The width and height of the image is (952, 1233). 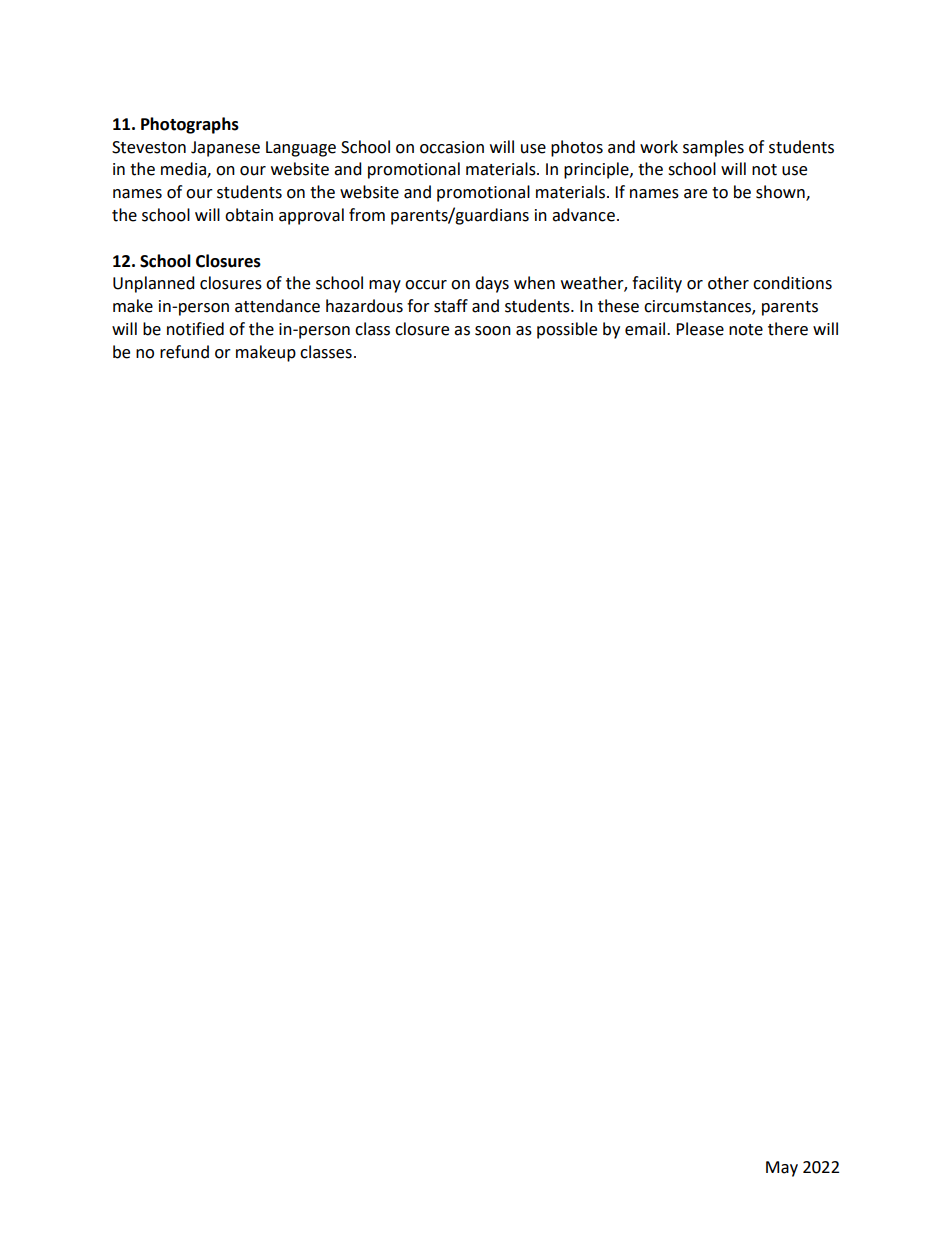 What do you see at coordinates (492, 284) in the image?
I see `days` at bounding box center [492, 284].
